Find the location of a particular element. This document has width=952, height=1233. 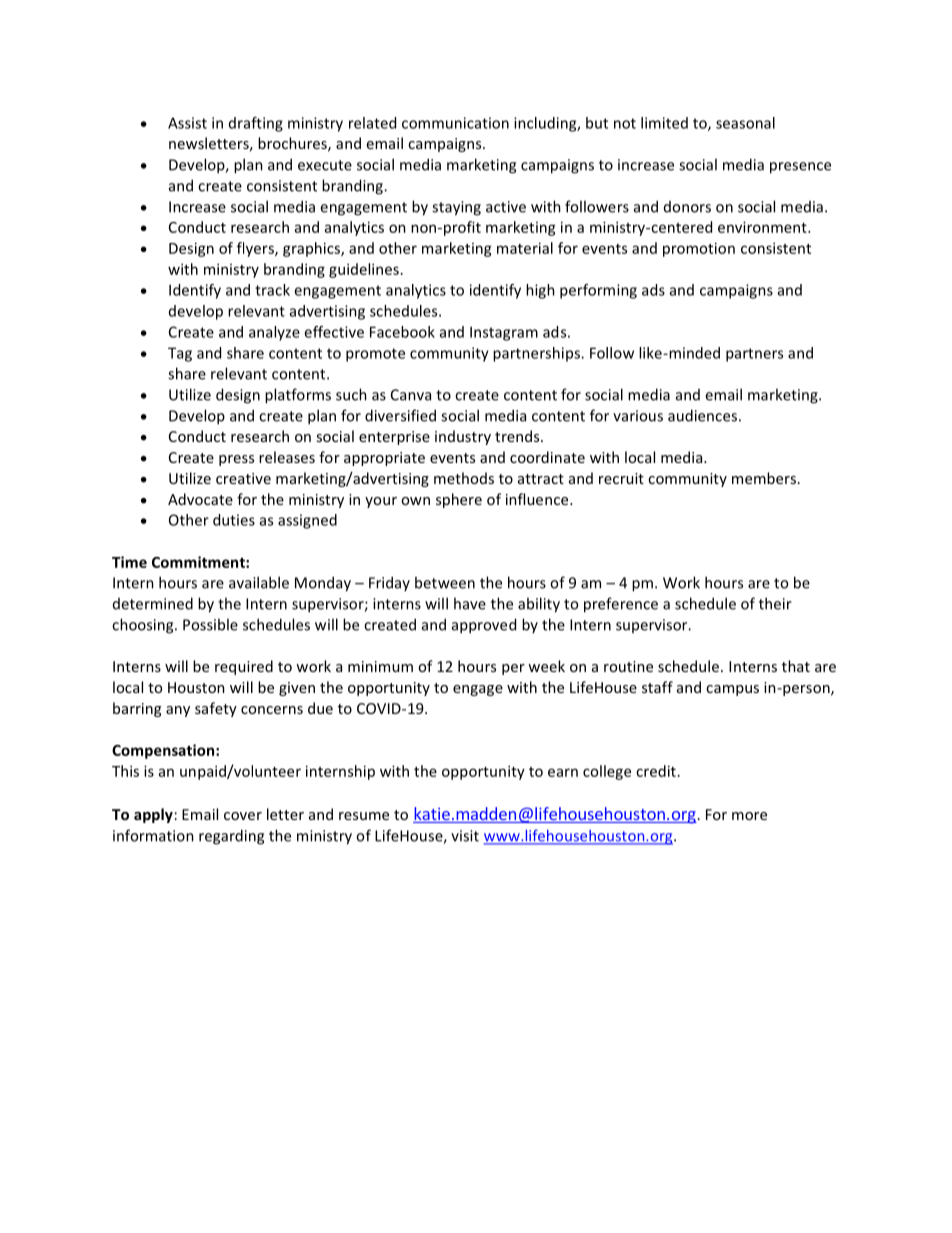

more is located at coordinates (749, 816).
